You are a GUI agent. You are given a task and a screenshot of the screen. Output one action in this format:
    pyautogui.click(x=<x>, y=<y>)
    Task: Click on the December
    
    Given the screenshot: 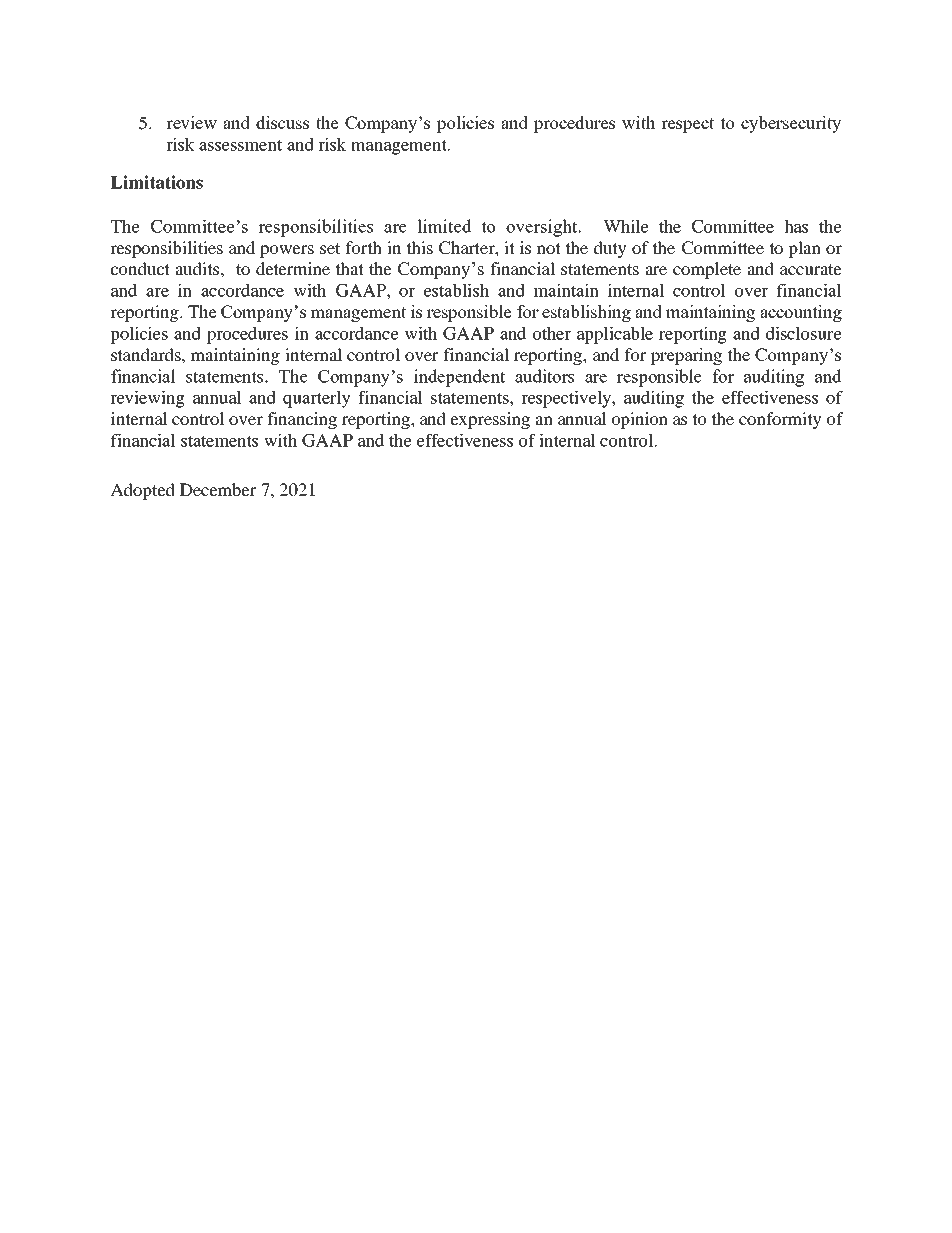 What is the action you would take?
    pyautogui.click(x=218, y=489)
